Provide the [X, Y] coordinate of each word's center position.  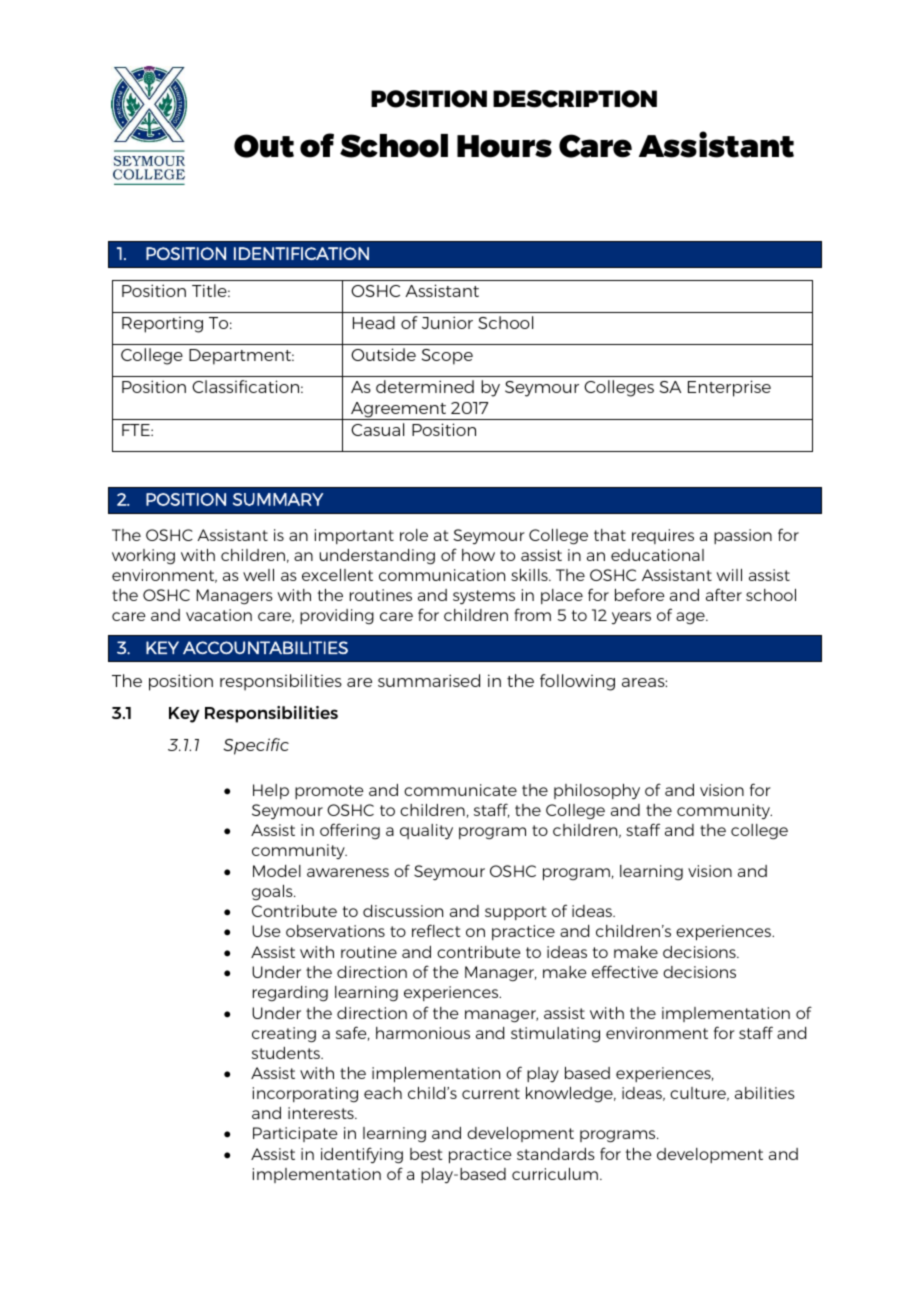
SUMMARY [278, 499]
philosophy [597, 792]
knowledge [570, 1094]
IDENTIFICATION [301, 253]
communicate [460, 790]
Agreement [398, 411]
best [426, 1154]
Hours [504, 146]
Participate [295, 1134]
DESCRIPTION [575, 99]
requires [663, 536]
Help [271, 791]
